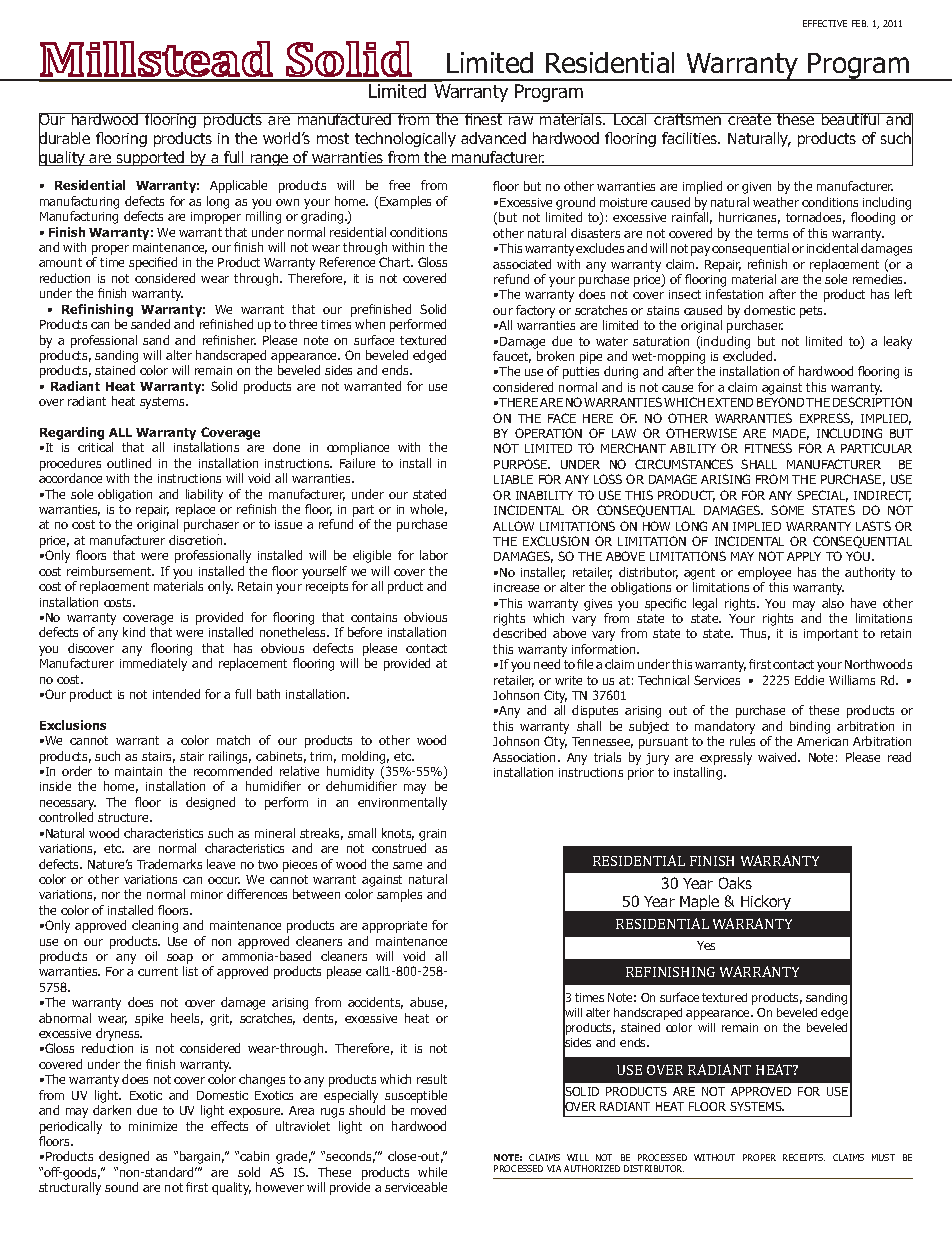 The height and width of the image is (1233, 952). I want to click on kind, so click(134, 632).
